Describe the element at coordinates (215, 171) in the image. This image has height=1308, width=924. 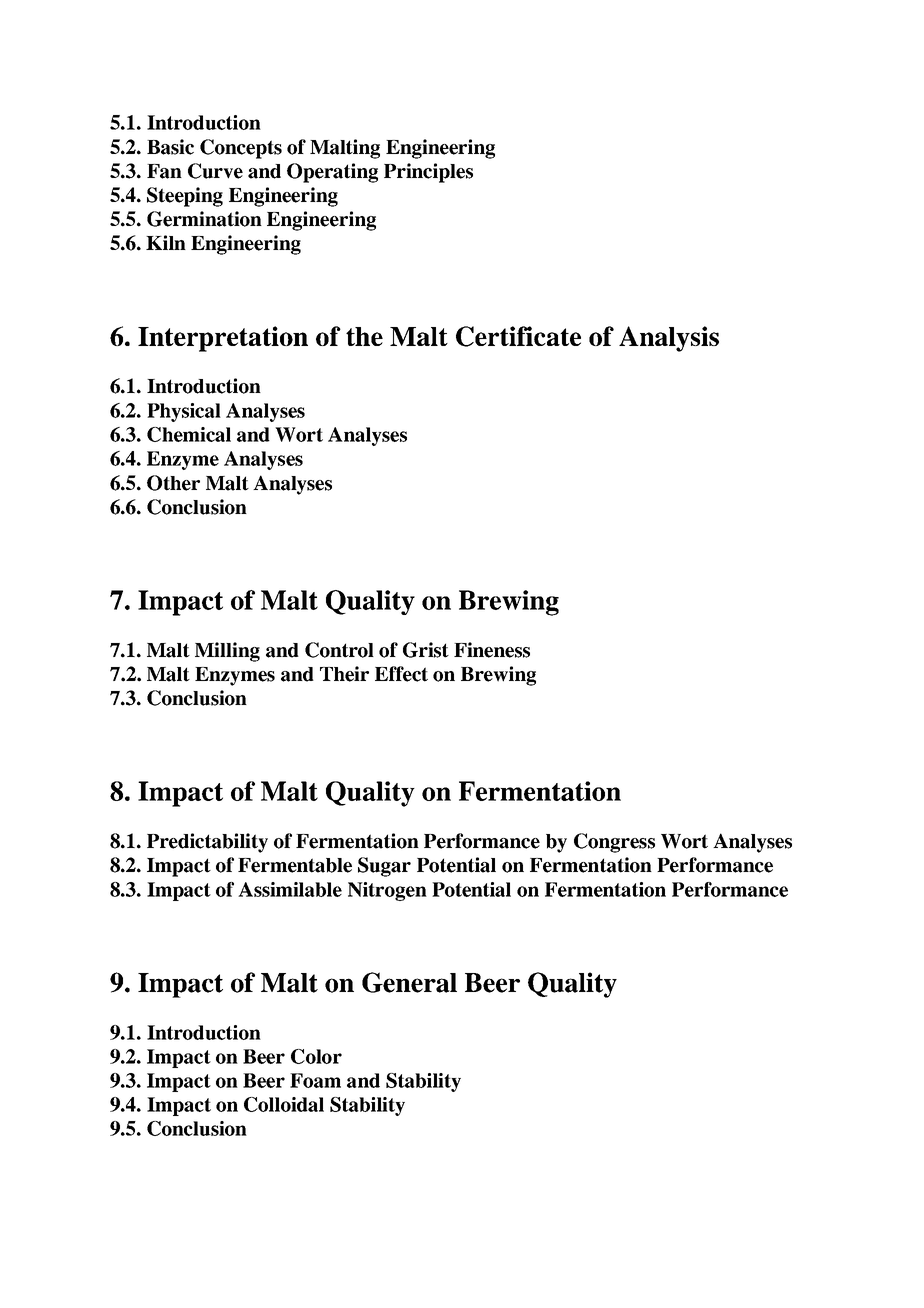
I see `Curve` at that location.
